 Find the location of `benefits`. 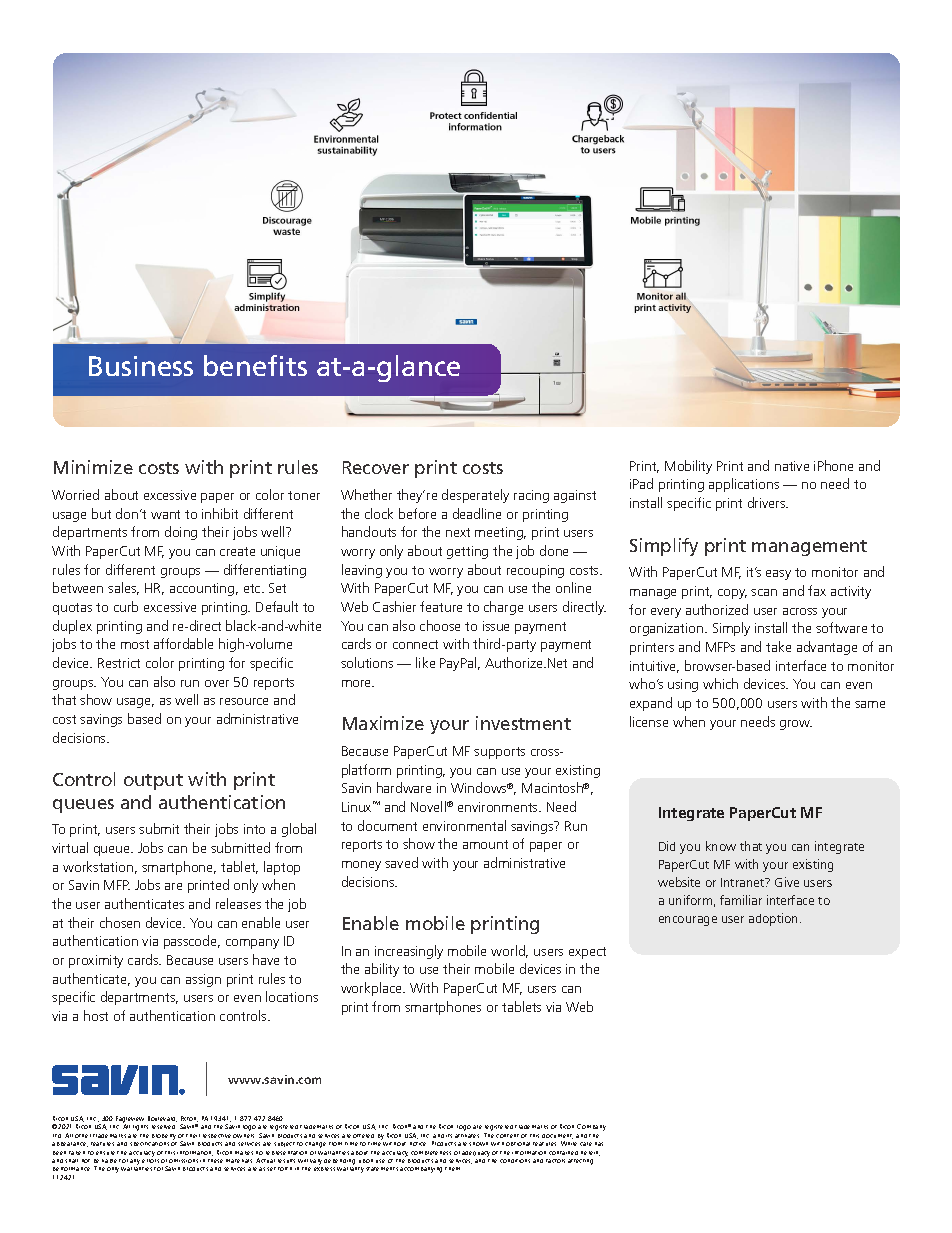

benefits is located at coordinates (255, 365).
